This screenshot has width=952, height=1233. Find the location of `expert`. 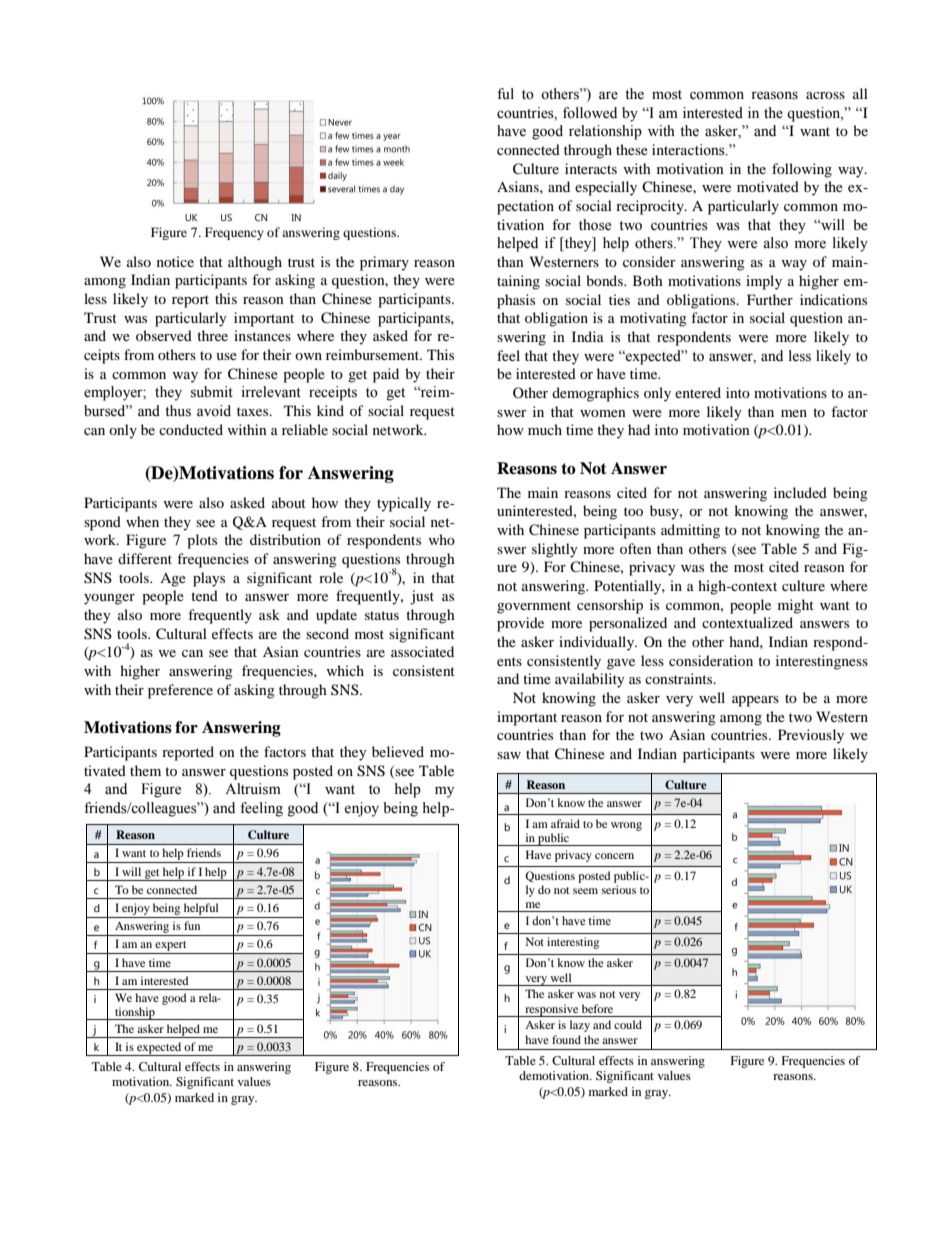

expert is located at coordinates (171, 947).
